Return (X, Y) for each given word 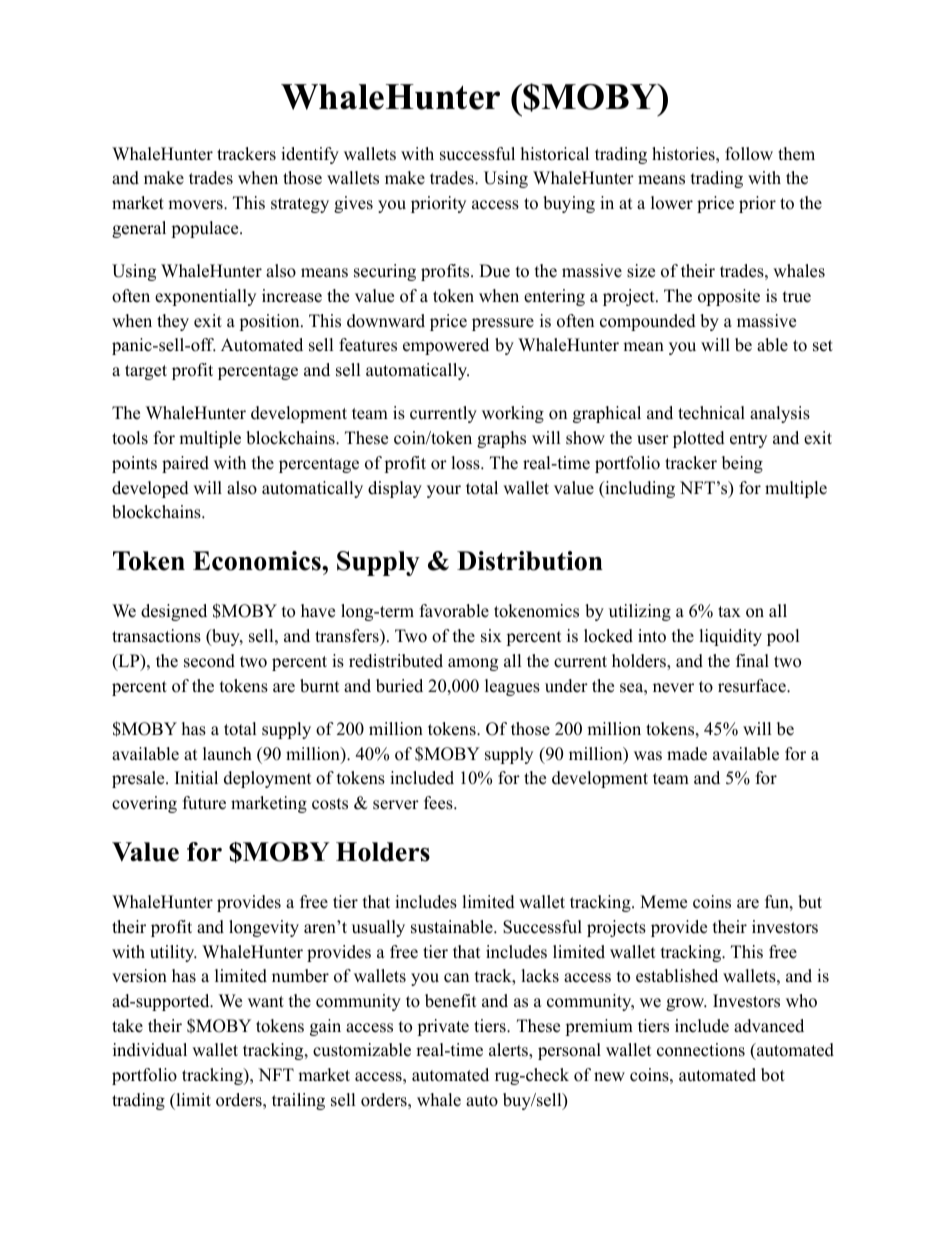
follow (749, 154)
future (204, 803)
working (513, 414)
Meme (663, 902)
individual (150, 1050)
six (491, 636)
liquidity (730, 637)
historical (555, 154)
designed (174, 612)
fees (439, 803)
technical (711, 413)
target (146, 372)
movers (196, 205)
